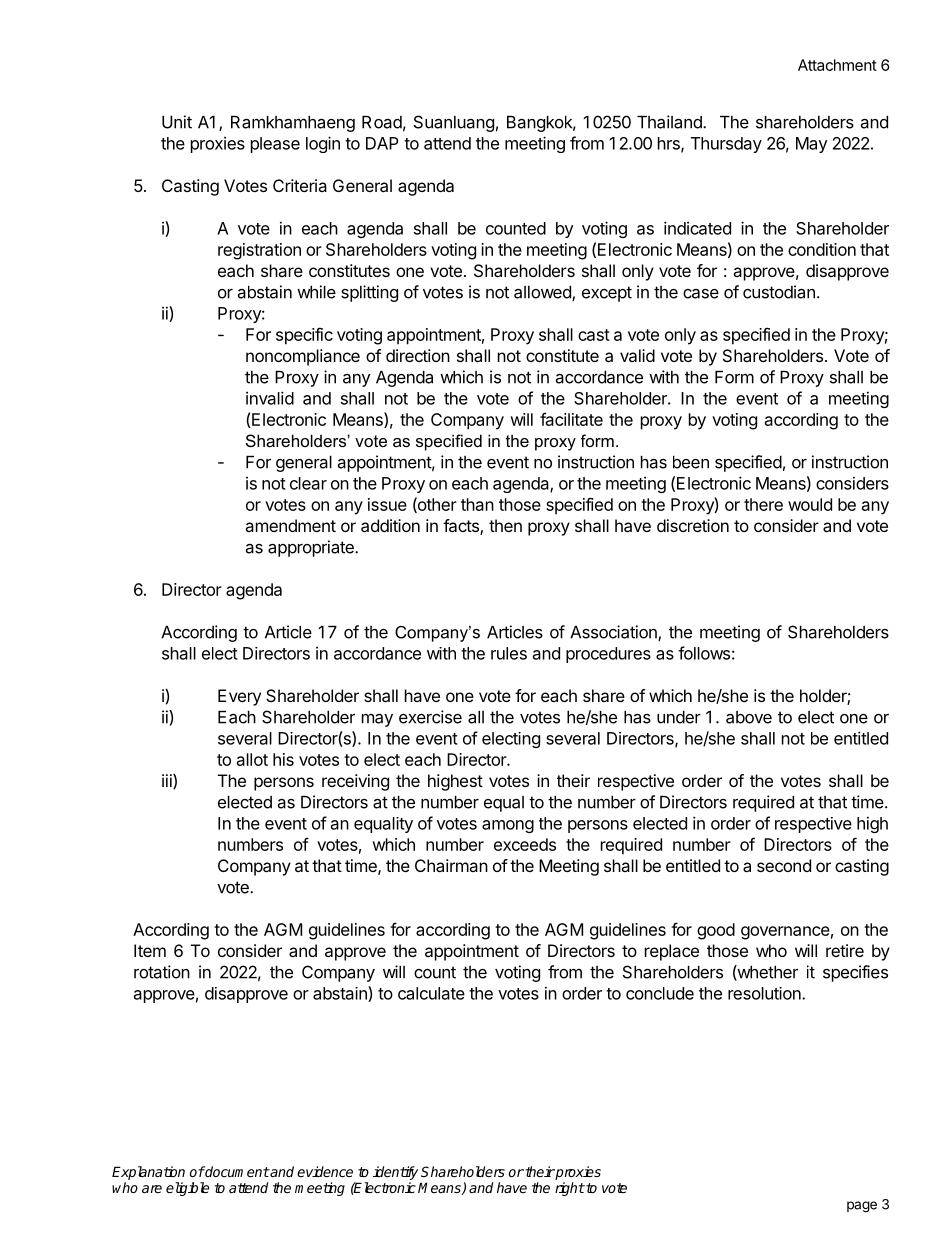 This image has height=1233, width=952. What do you see at coordinates (570, 1189) in the image?
I see `right` at bounding box center [570, 1189].
